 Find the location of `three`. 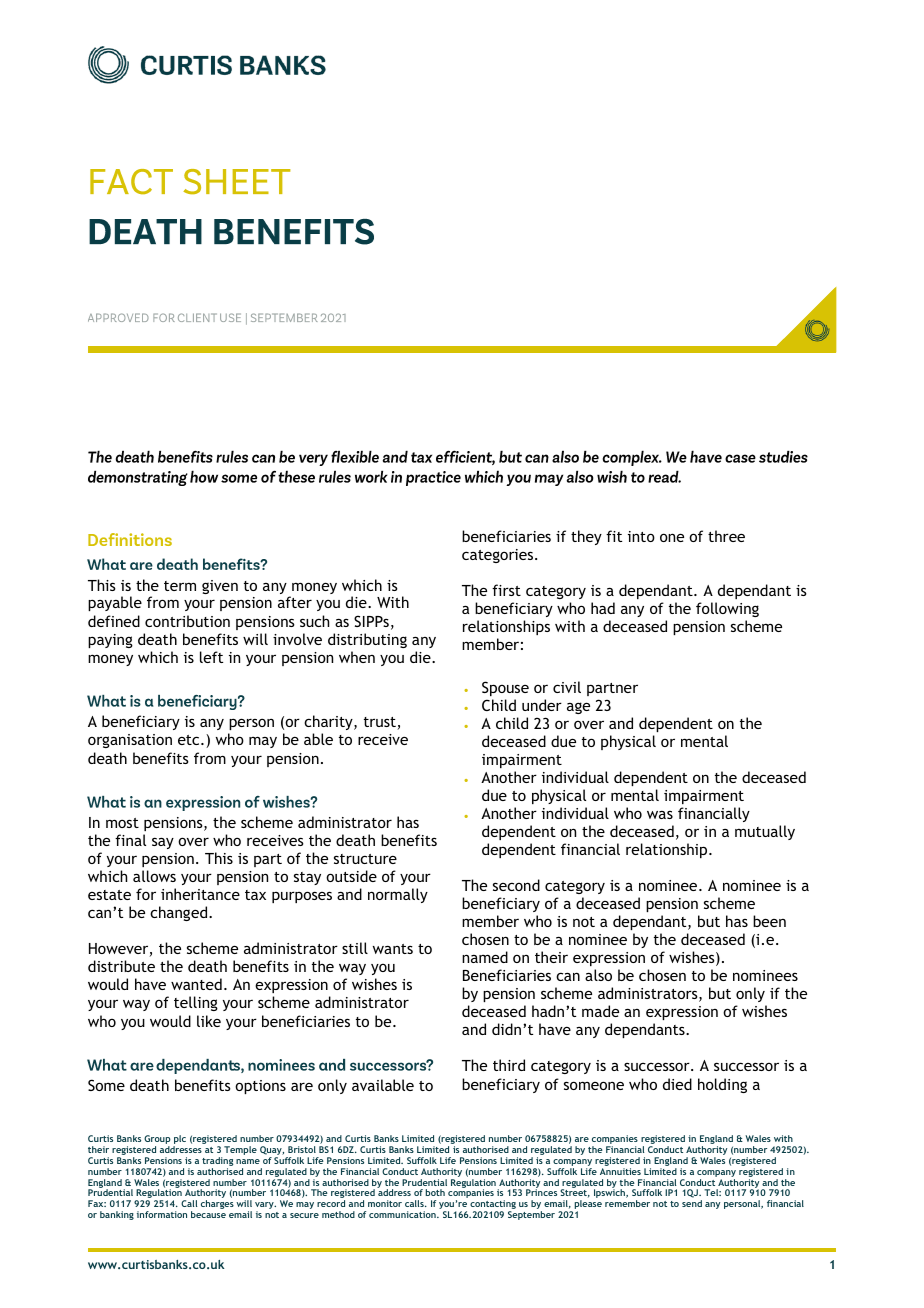

three is located at coordinates (726, 536).
